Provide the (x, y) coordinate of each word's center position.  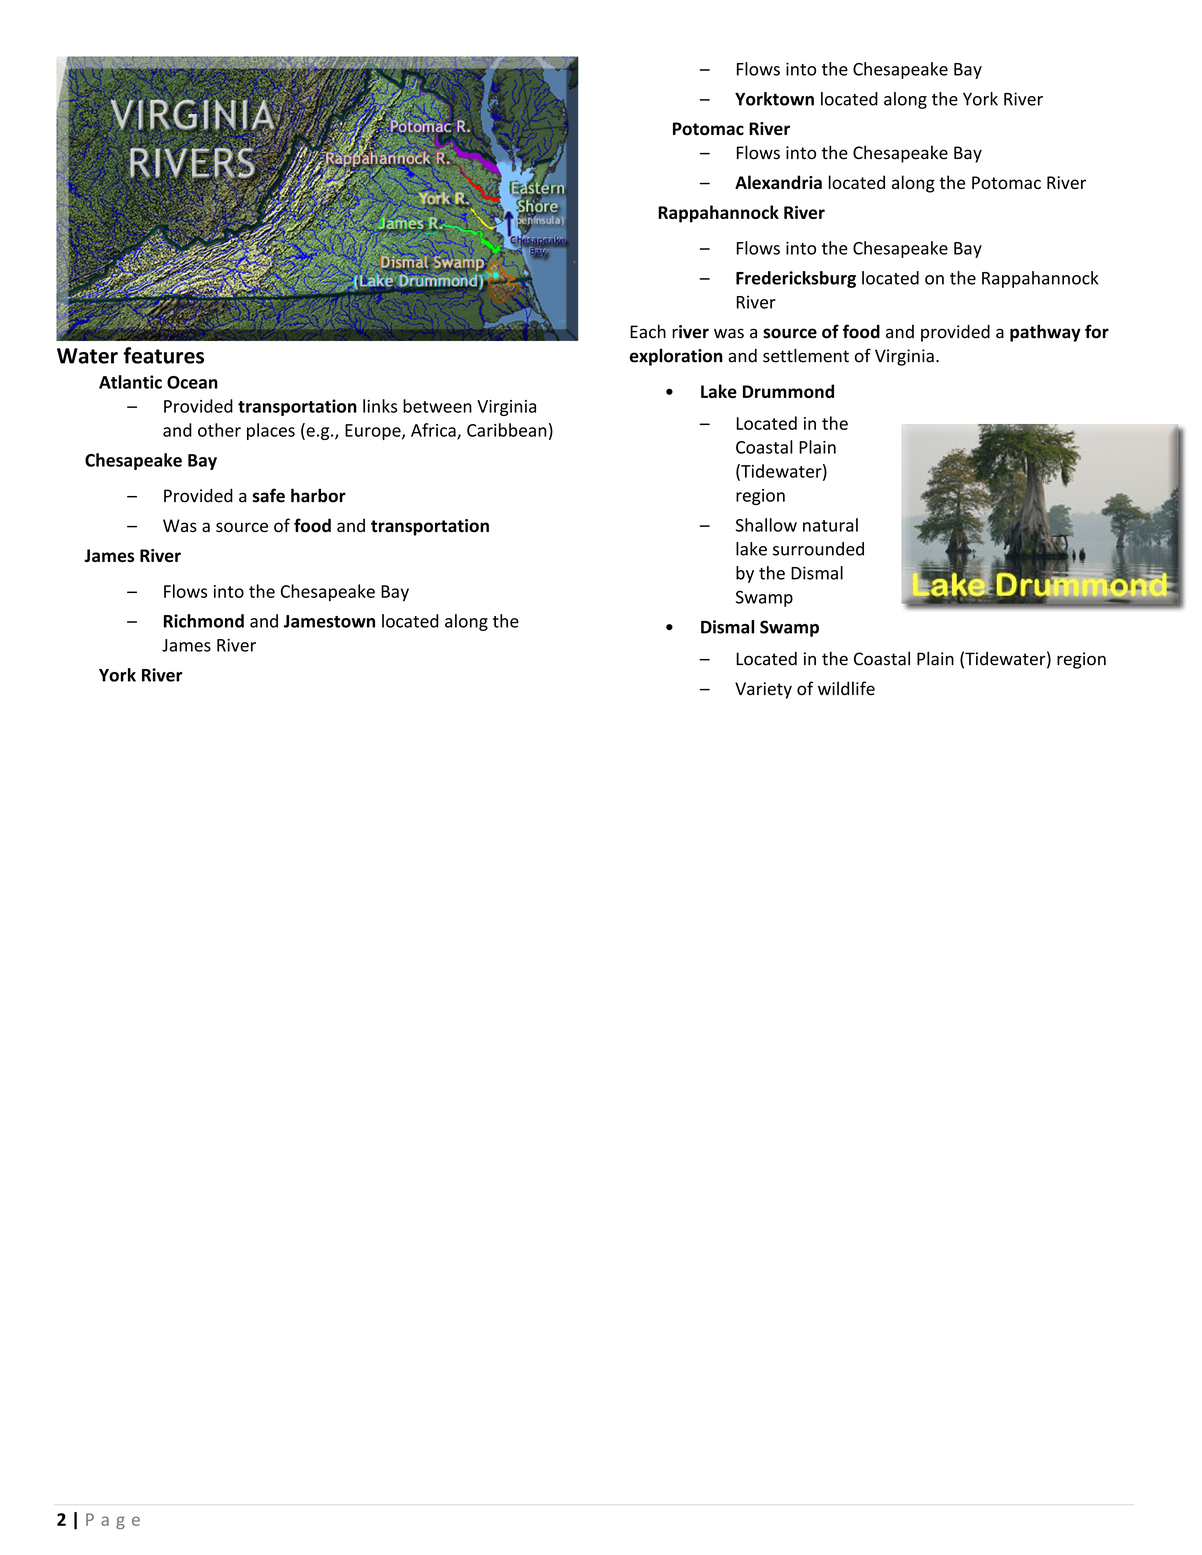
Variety (763, 690)
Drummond (788, 391)
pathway (1045, 333)
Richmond (204, 621)
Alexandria (778, 182)
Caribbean (507, 430)
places (271, 431)
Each (648, 331)
